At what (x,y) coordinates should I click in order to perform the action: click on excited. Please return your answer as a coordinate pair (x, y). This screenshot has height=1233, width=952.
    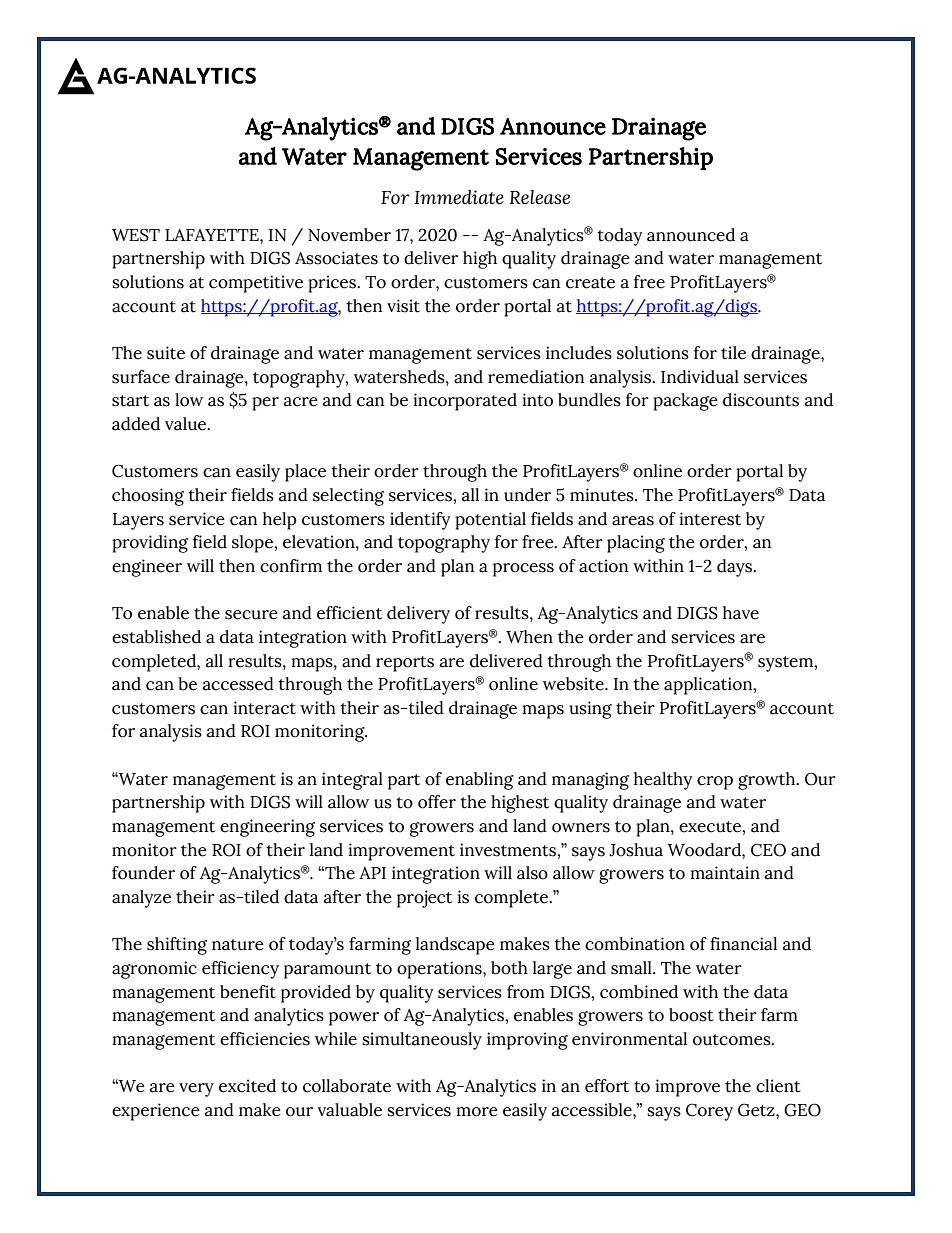
    Looking at the image, I should click on (247, 1086).
